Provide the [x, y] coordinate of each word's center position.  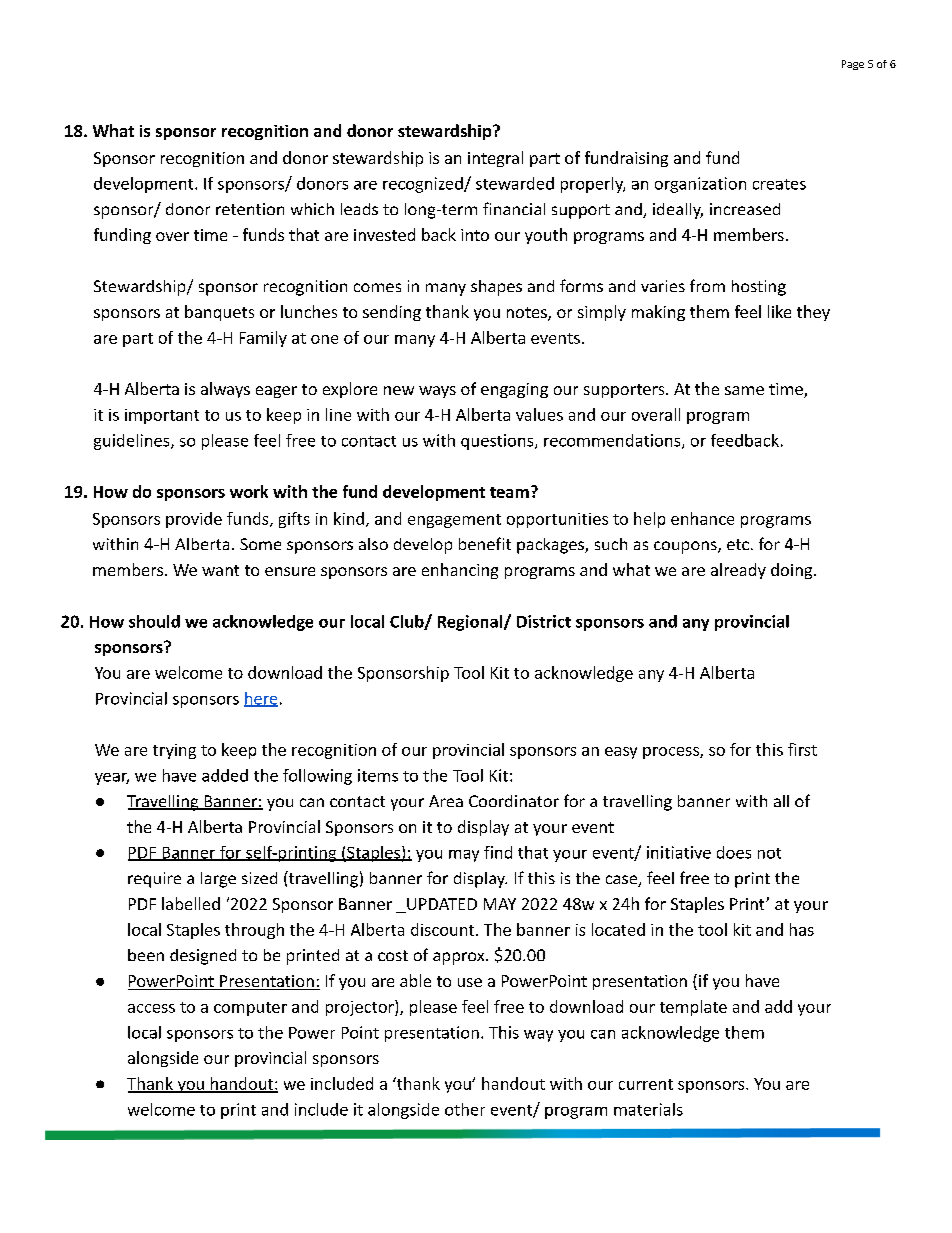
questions [498, 442]
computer [250, 1009]
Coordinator [514, 801]
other [465, 1109]
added [225, 775]
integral [495, 159]
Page [853, 65]
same [744, 390]
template [693, 1008]
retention [250, 209]
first [802, 749]
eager [276, 392]
